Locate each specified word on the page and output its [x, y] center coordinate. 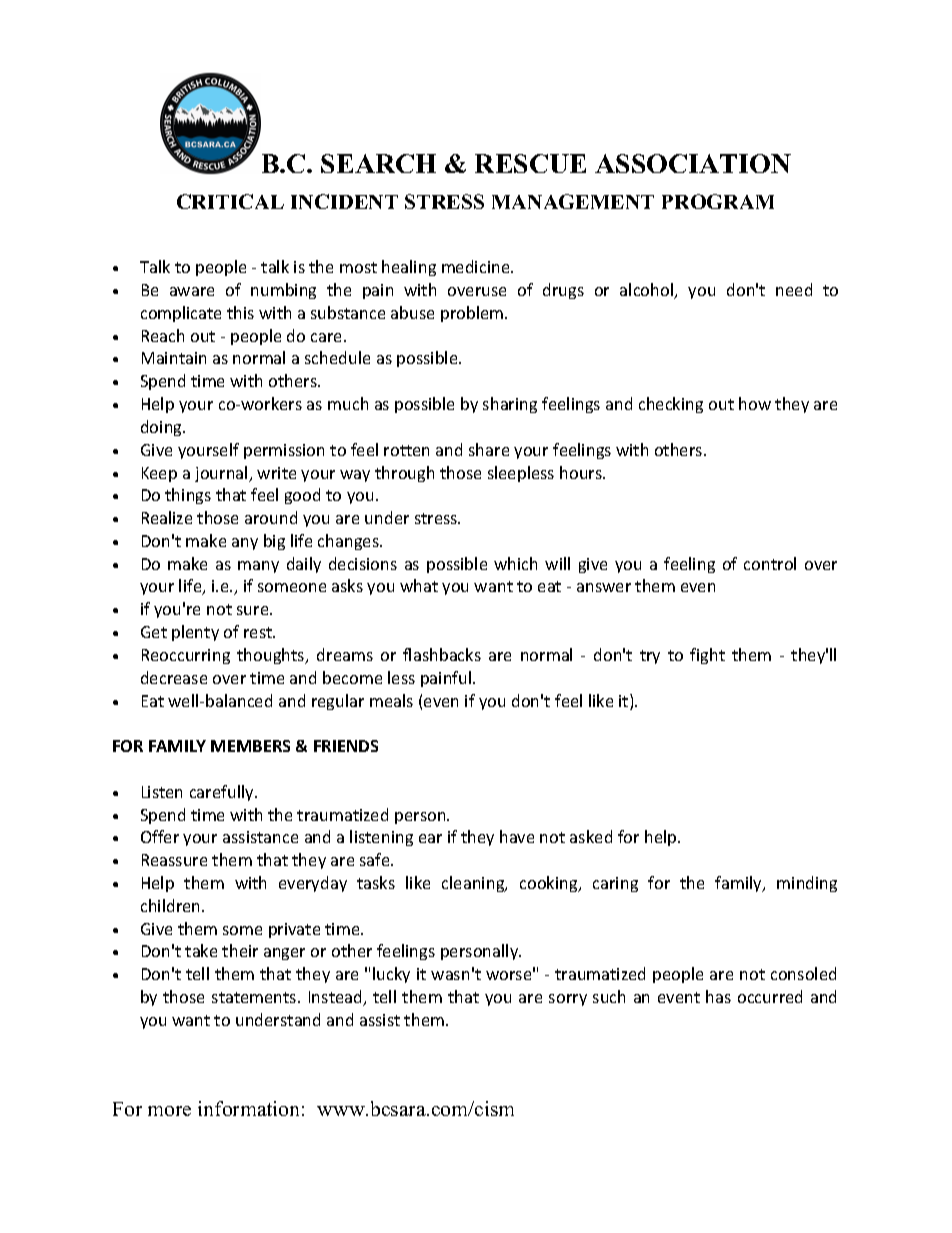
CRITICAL [230, 201]
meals [391, 700]
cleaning [474, 884]
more [169, 1111]
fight [707, 656]
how [755, 403]
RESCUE [530, 163]
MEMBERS [250, 746]
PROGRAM [718, 201]
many [258, 567]
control [770, 563]
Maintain [174, 358]
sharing [510, 405]
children [172, 905]
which [515, 563]
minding [807, 884]
